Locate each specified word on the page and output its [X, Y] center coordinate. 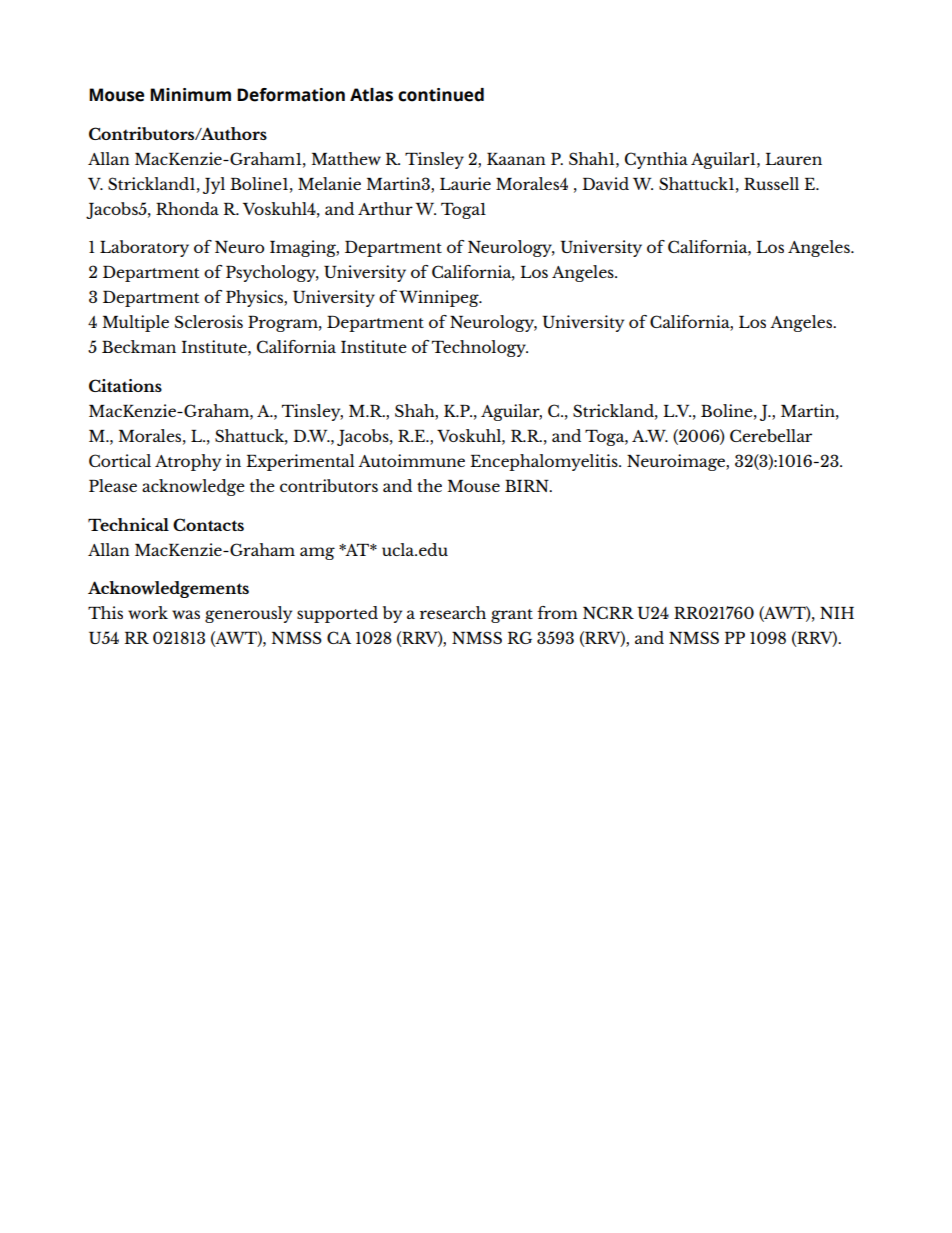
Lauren [793, 159]
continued [441, 95]
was [186, 614]
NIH [837, 613]
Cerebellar [771, 435]
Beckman [139, 346]
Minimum [190, 95]
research [453, 612]
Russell [771, 183]
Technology [480, 348]
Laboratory [144, 248]
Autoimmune [411, 460]
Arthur [385, 208]
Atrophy [188, 462]
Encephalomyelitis [545, 462]
